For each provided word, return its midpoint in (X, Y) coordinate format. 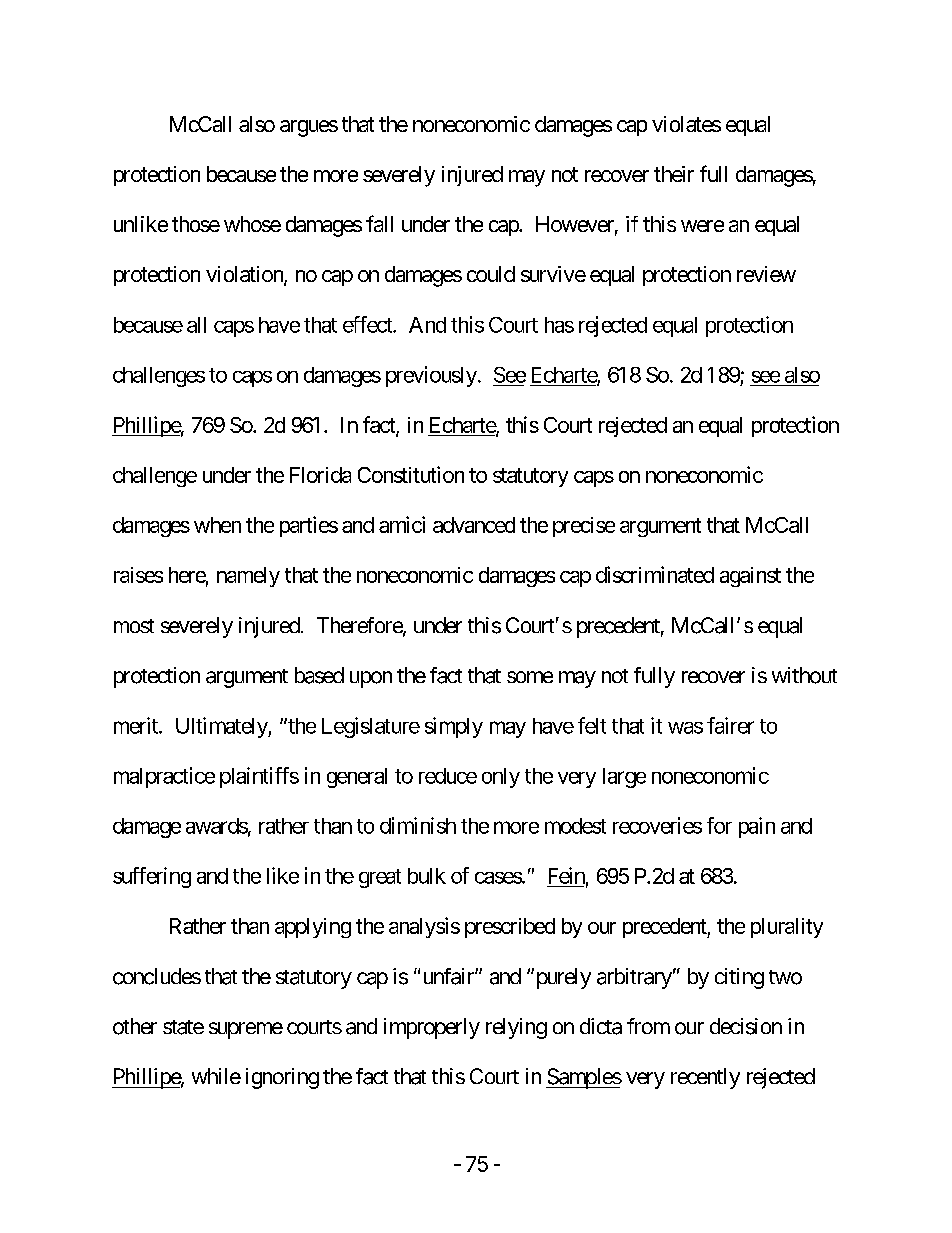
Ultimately (222, 727)
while (216, 1076)
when (217, 525)
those (196, 224)
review (766, 274)
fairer (730, 725)
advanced (474, 525)
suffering (152, 877)
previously (431, 376)
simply (454, 727)
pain (757, 827)
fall (379, 223)
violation (245, 275)
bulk (427, 876)
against (750, 577)
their (674, 174)
